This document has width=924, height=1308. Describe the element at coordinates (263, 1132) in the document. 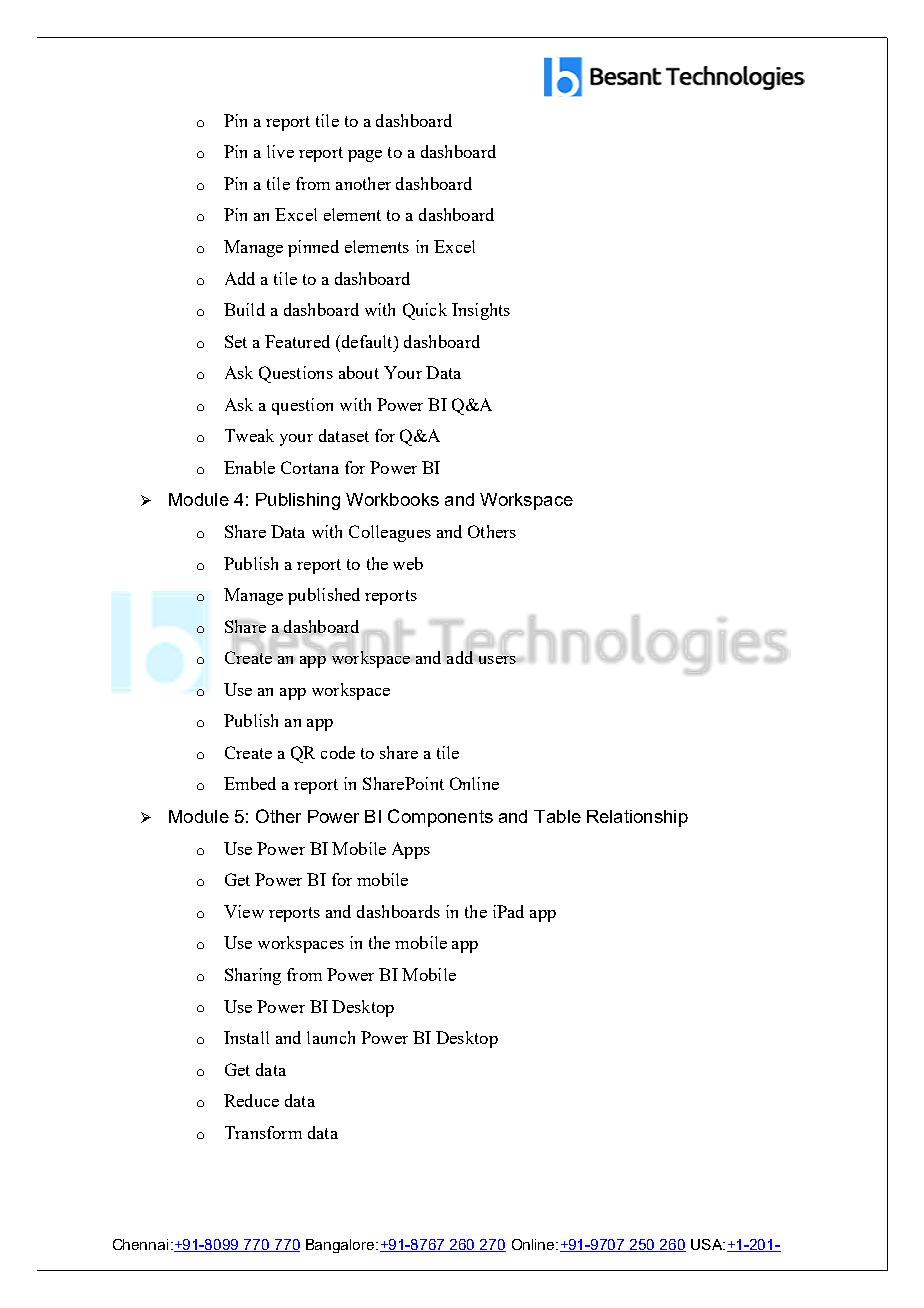

I see `Transform` at that location.
